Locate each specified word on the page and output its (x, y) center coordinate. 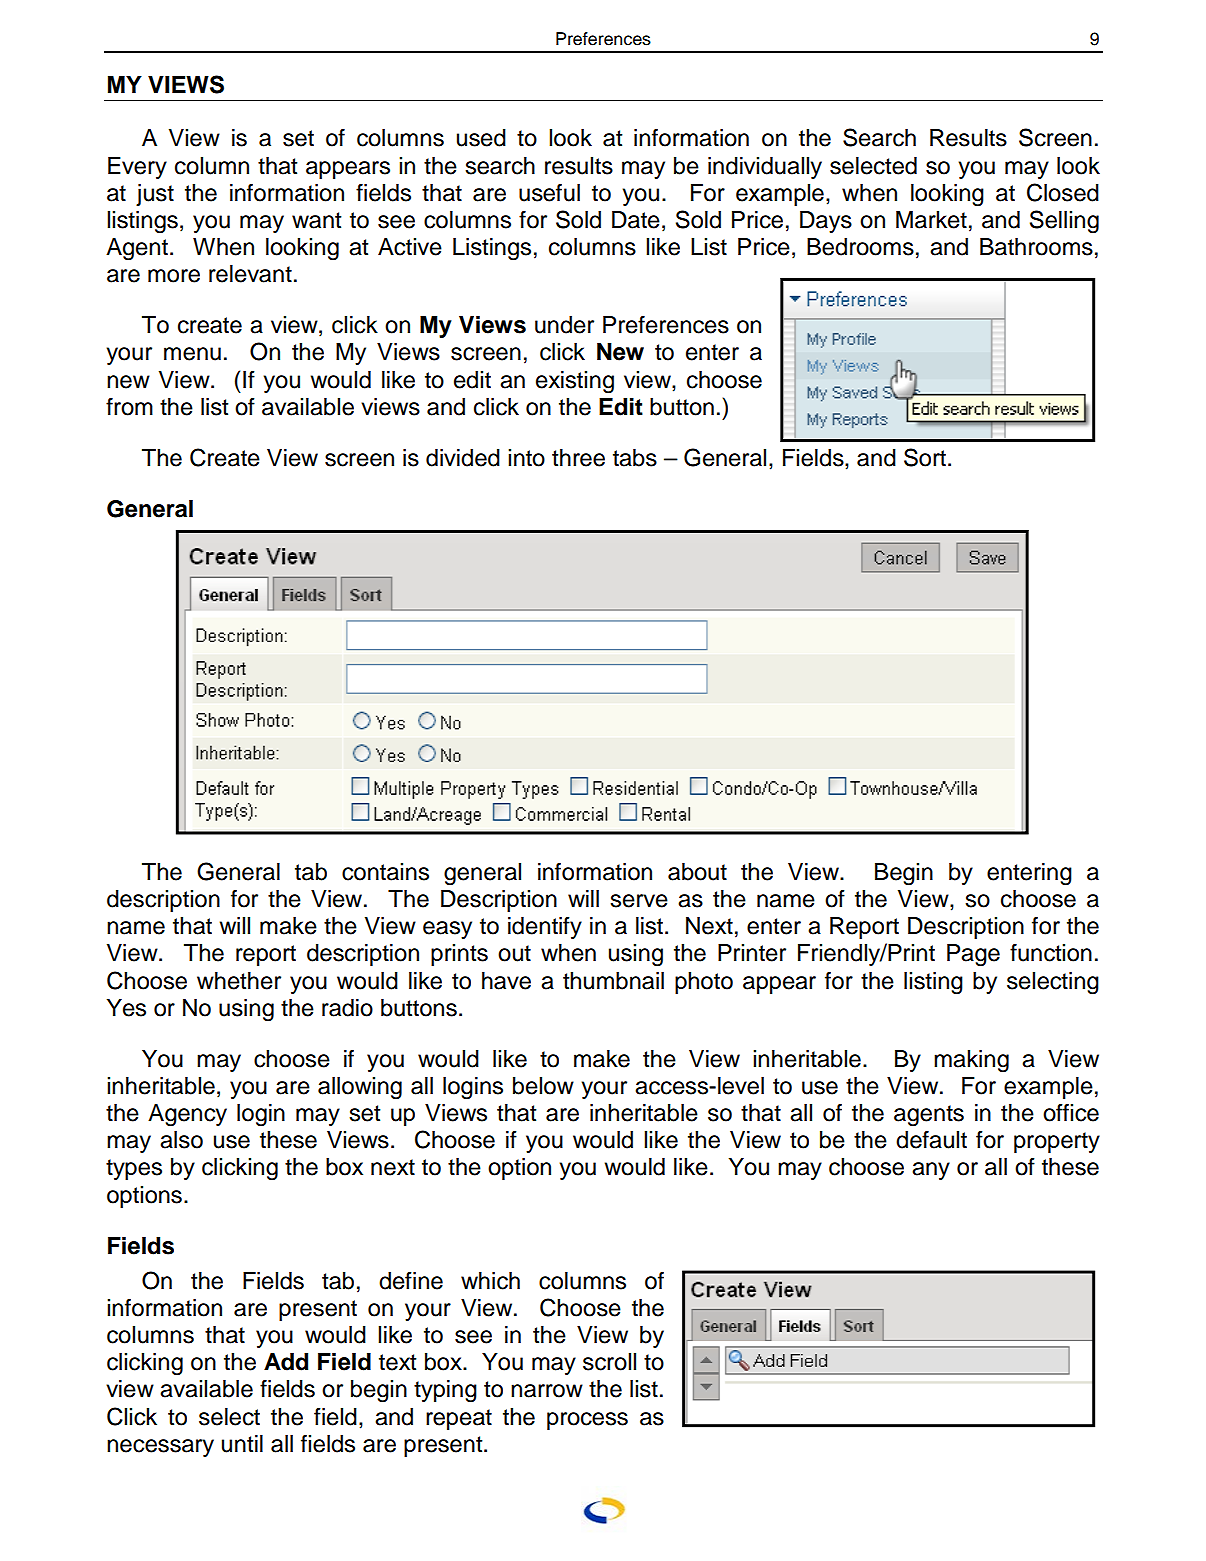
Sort (926, 457)
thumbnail (613, 981)
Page (973, 955)
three (578, 458)
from (129, 406)
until (242, 1444)
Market (931, 220)
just (155, 195)
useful (549, 192)
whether (239, 981)
